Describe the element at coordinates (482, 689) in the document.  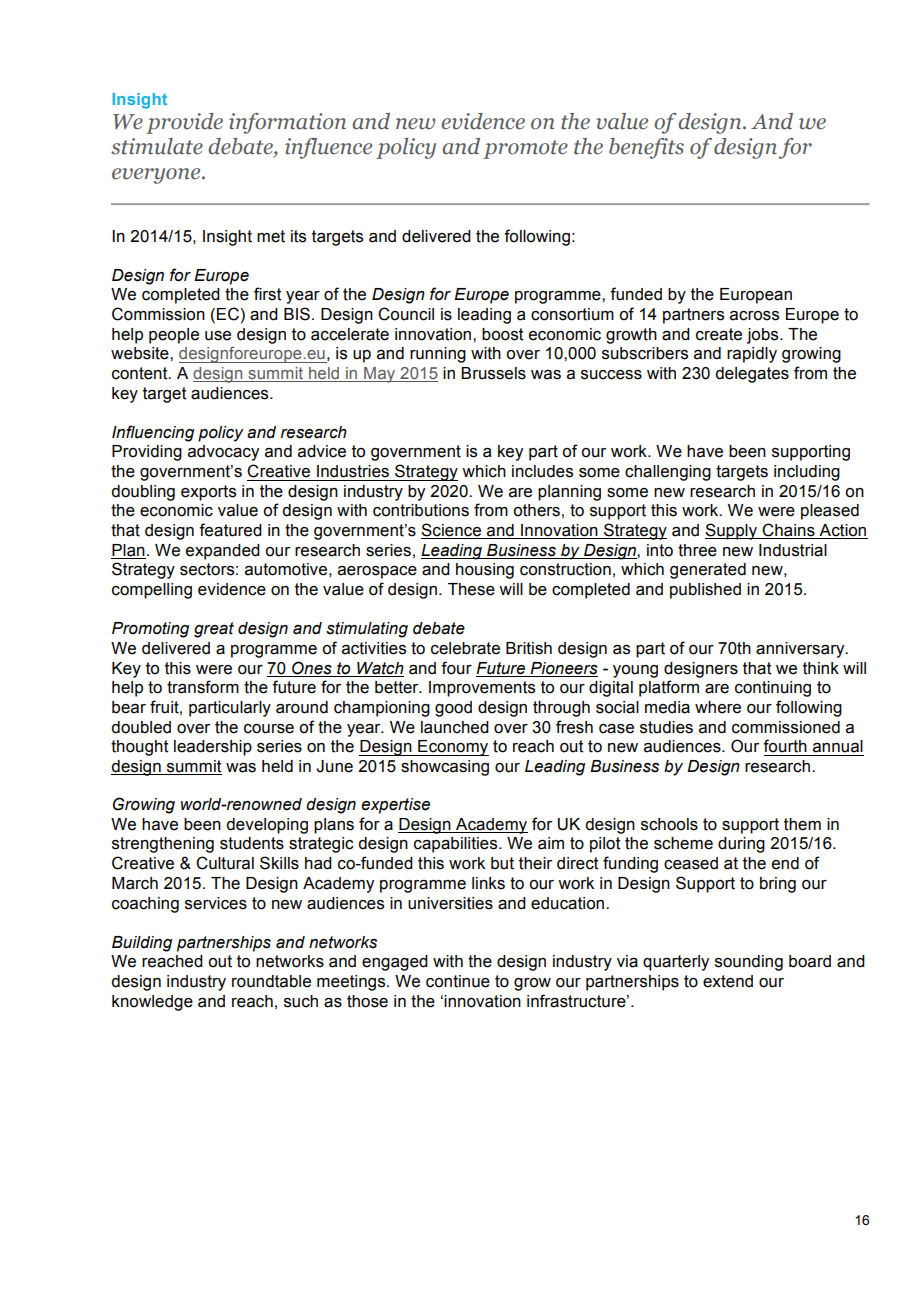
I see `Improvements` at that location.
